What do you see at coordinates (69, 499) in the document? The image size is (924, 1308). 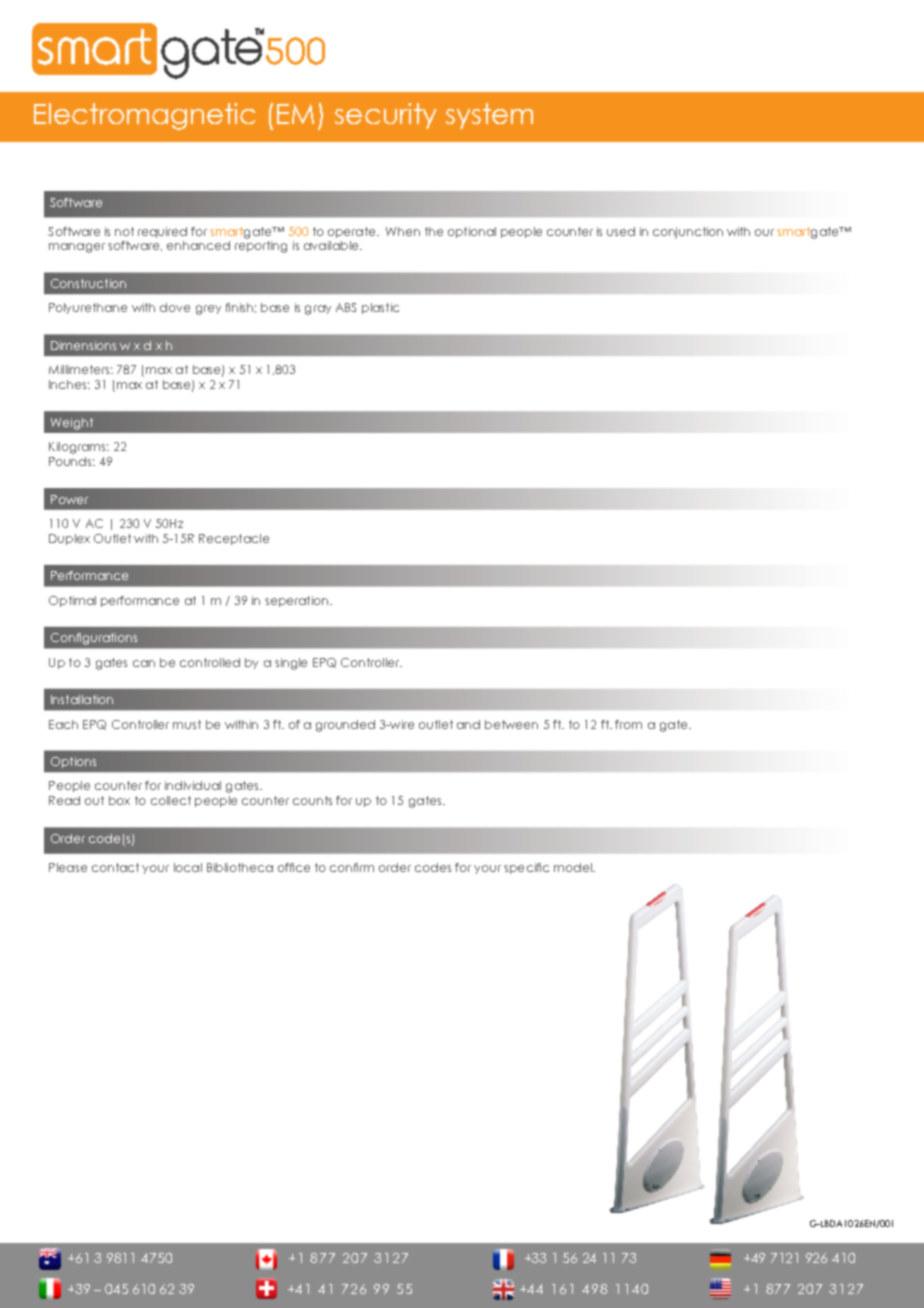 I see `Power` at bounding box center [69, 499].
